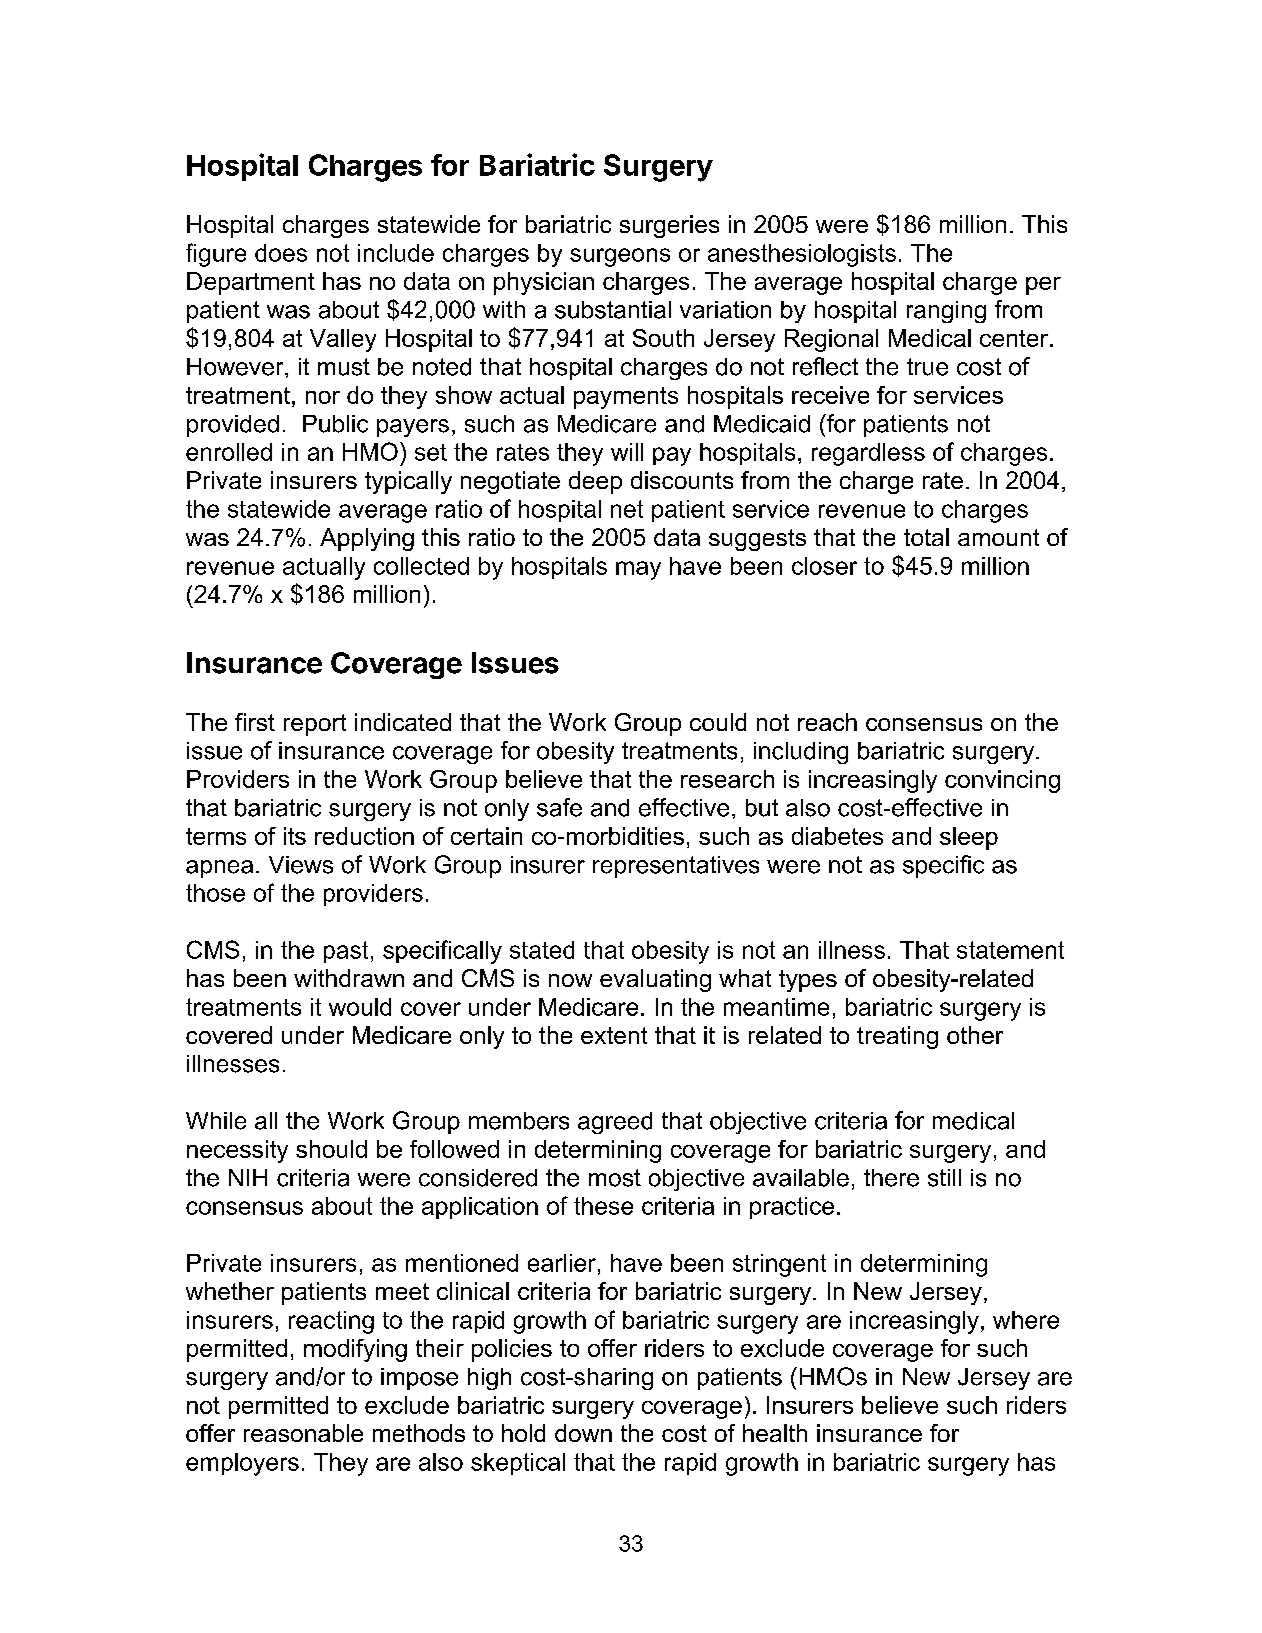 The image size is (1262, 1633). What do you see at coordinates (620, 257) in the page?
I see `surgeons` at bounding box center [620, 257].
